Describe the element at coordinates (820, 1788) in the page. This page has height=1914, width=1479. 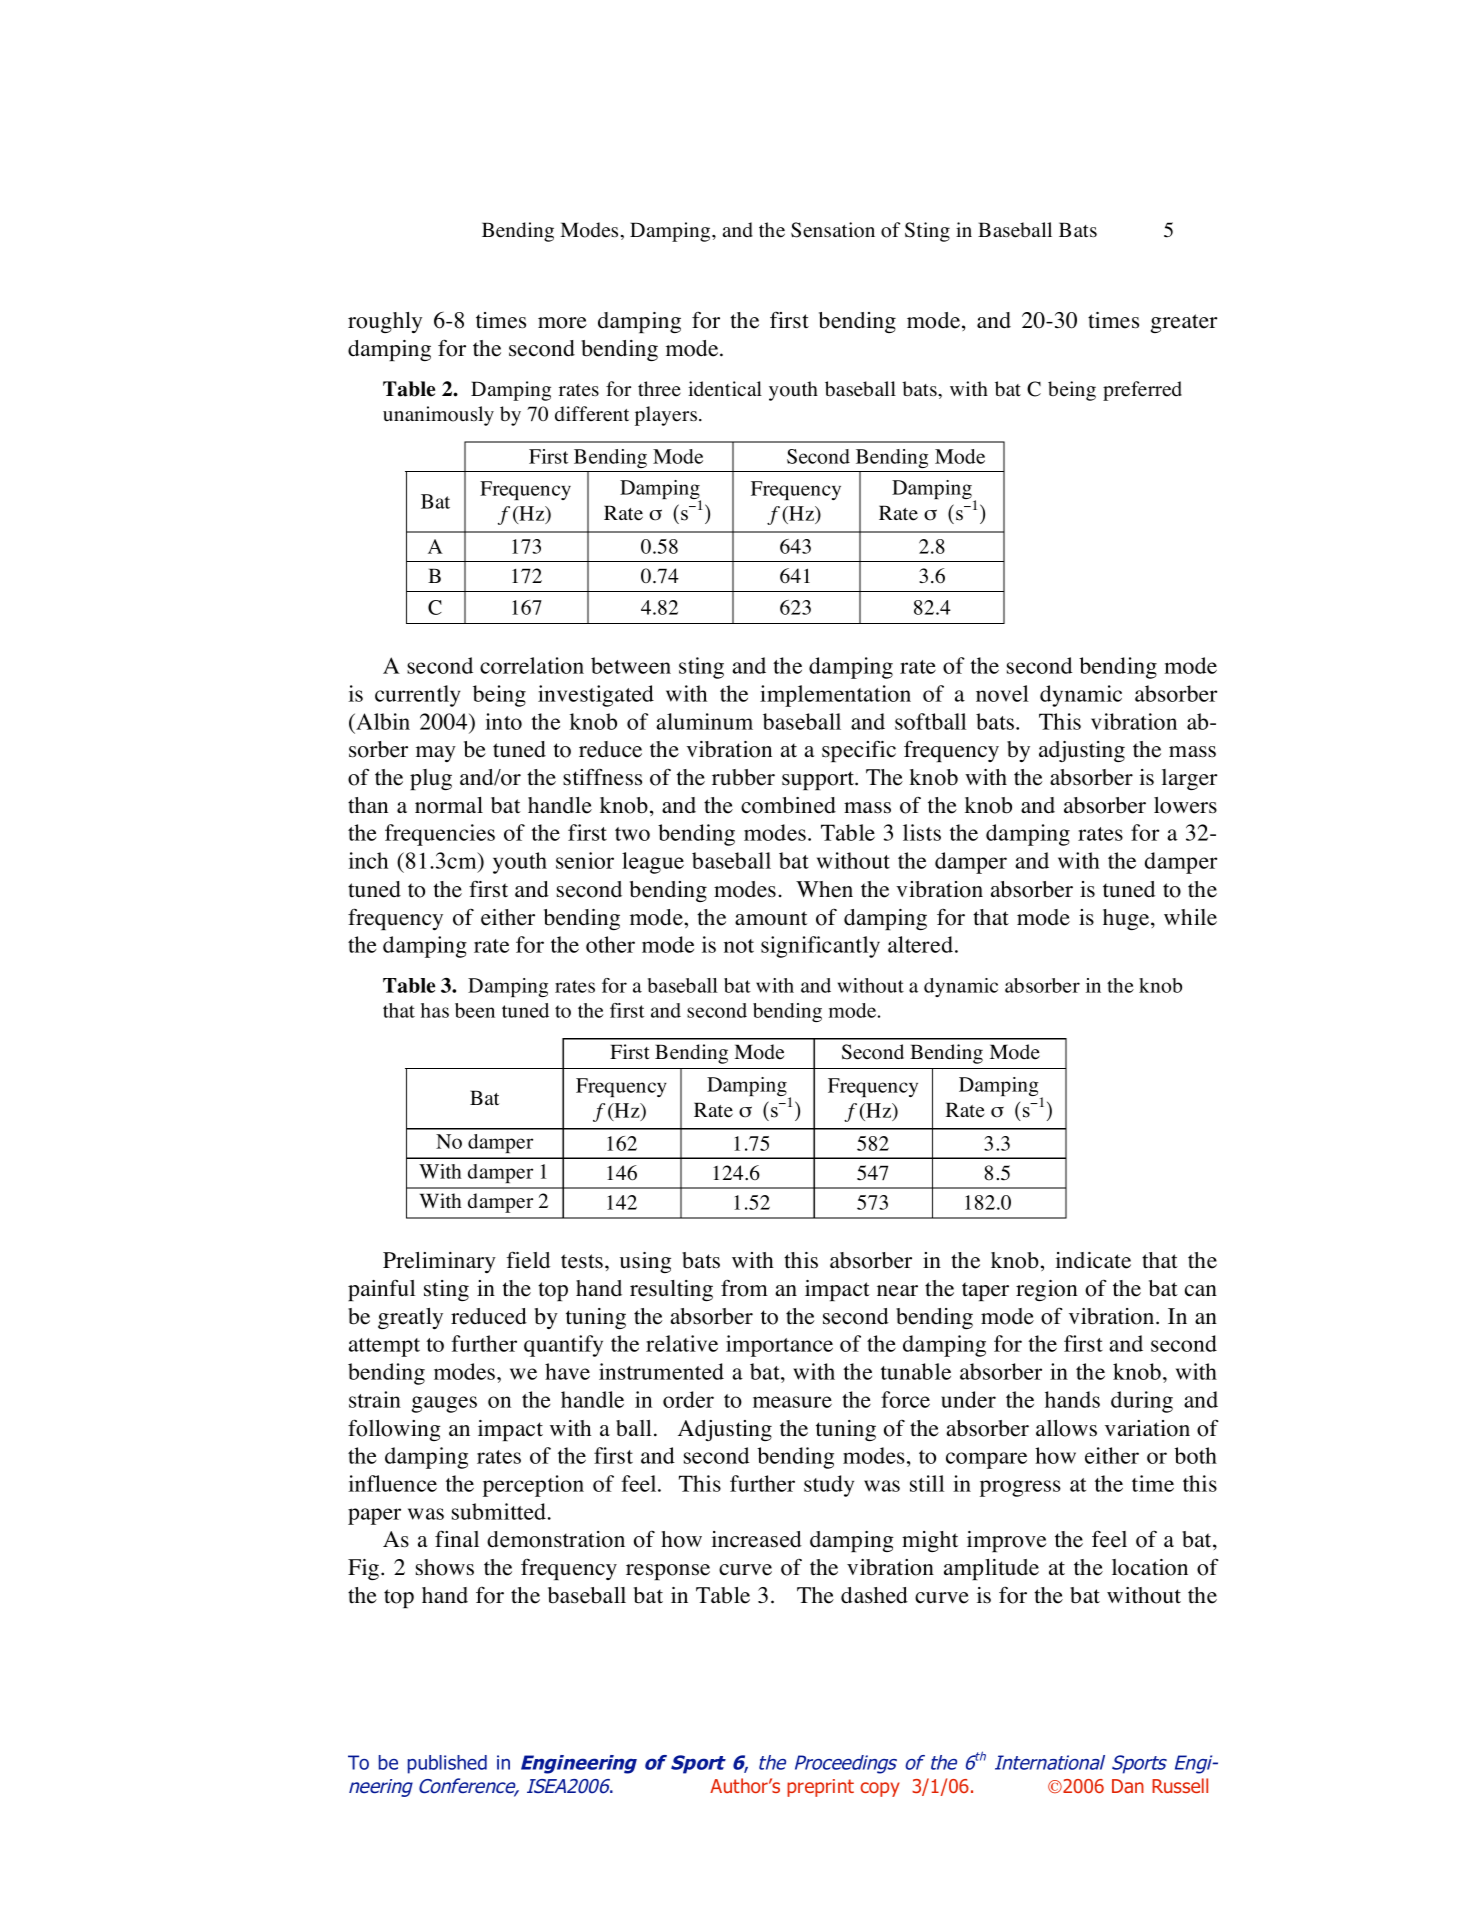
I see `preprint` at that location.
